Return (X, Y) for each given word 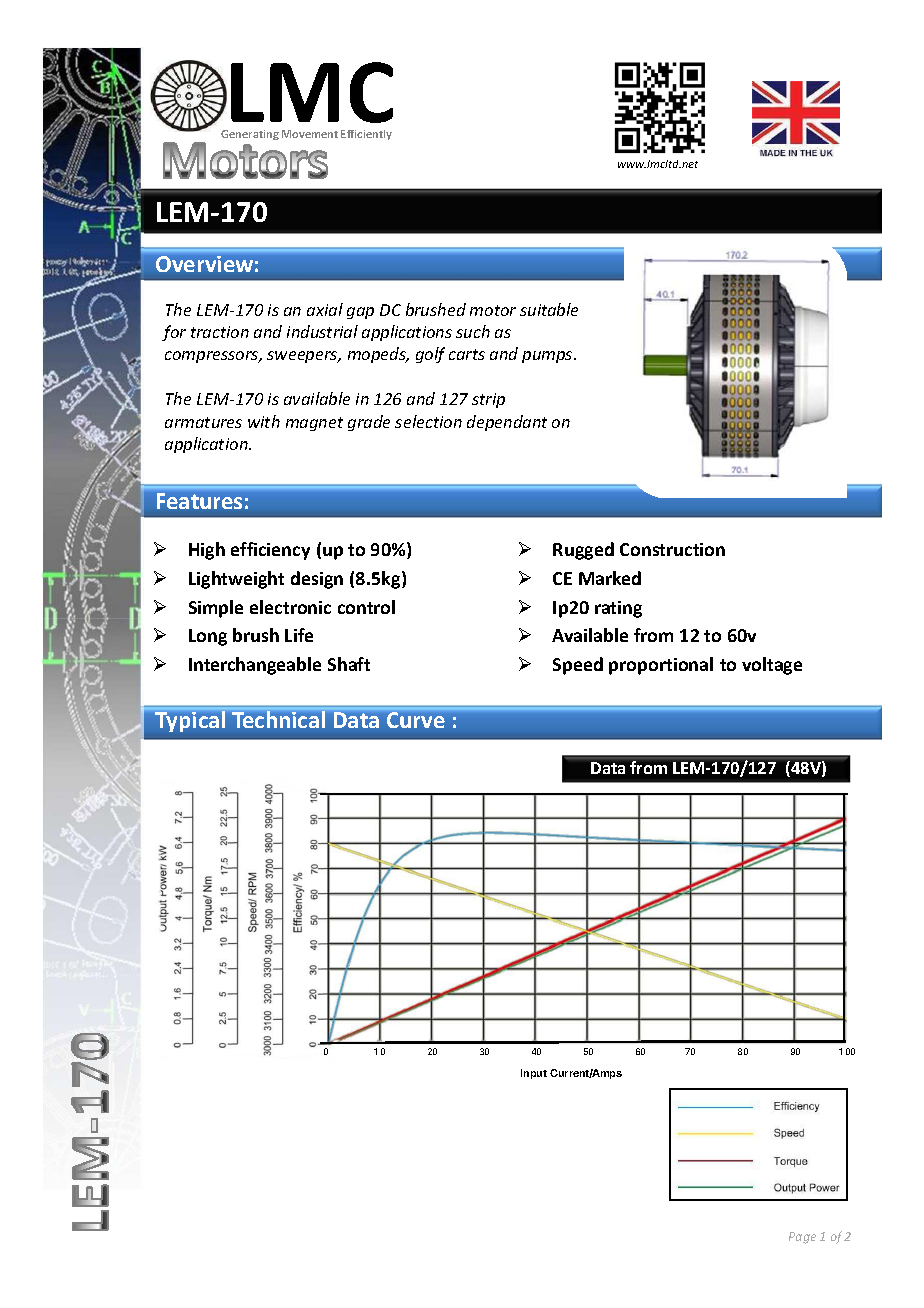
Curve (416, 720)
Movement (310, 134)
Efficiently (366, 135)
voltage (772, 666)
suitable (549, 309)
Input (534, 1074)
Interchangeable (255, 666)
